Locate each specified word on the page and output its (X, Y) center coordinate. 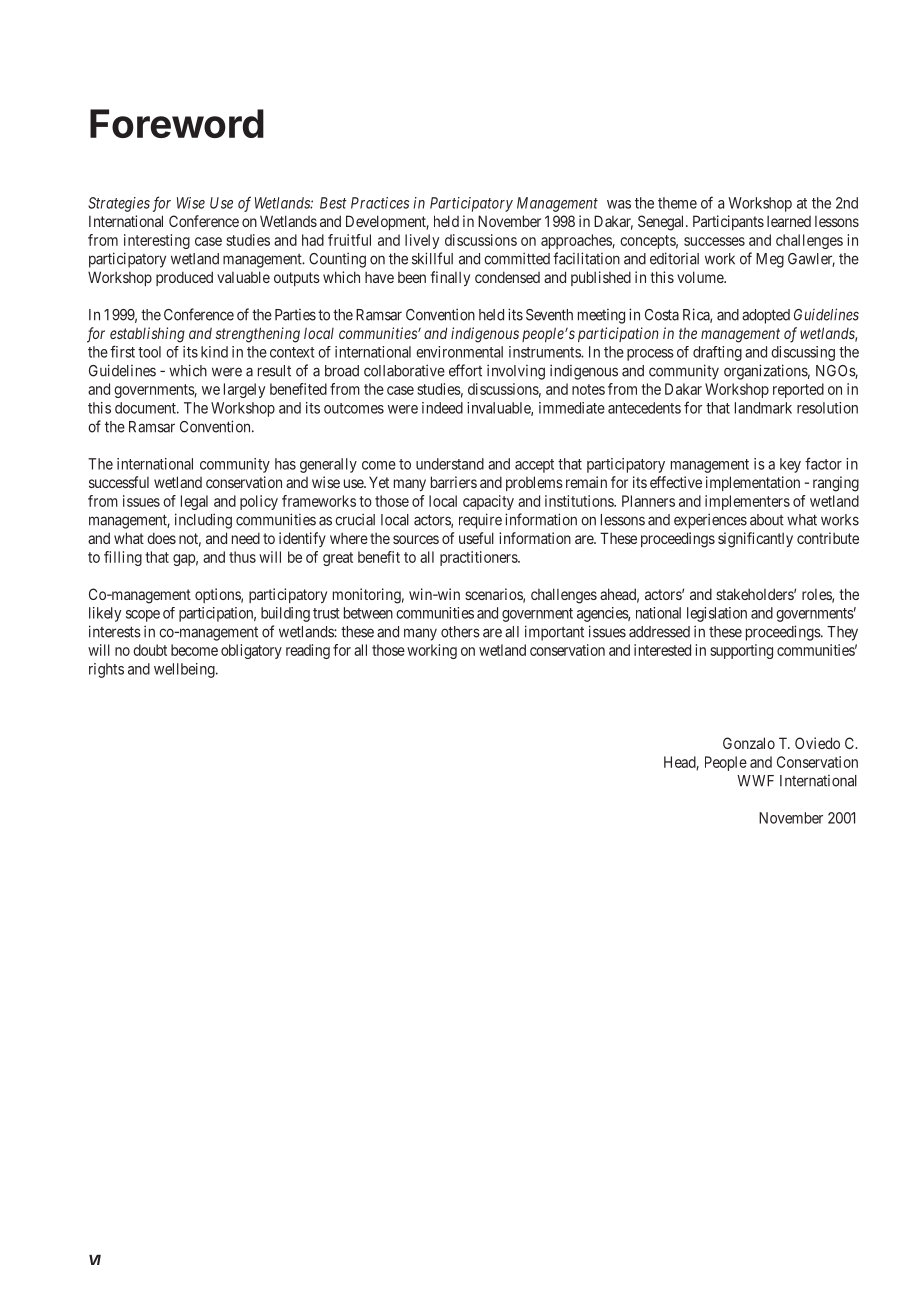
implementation (753, 483)
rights (106, 670)
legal (194, 502)
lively (422, 241)
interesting (157, 241)
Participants (728, 222)
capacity (488, 502)
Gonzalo (749, 743)
